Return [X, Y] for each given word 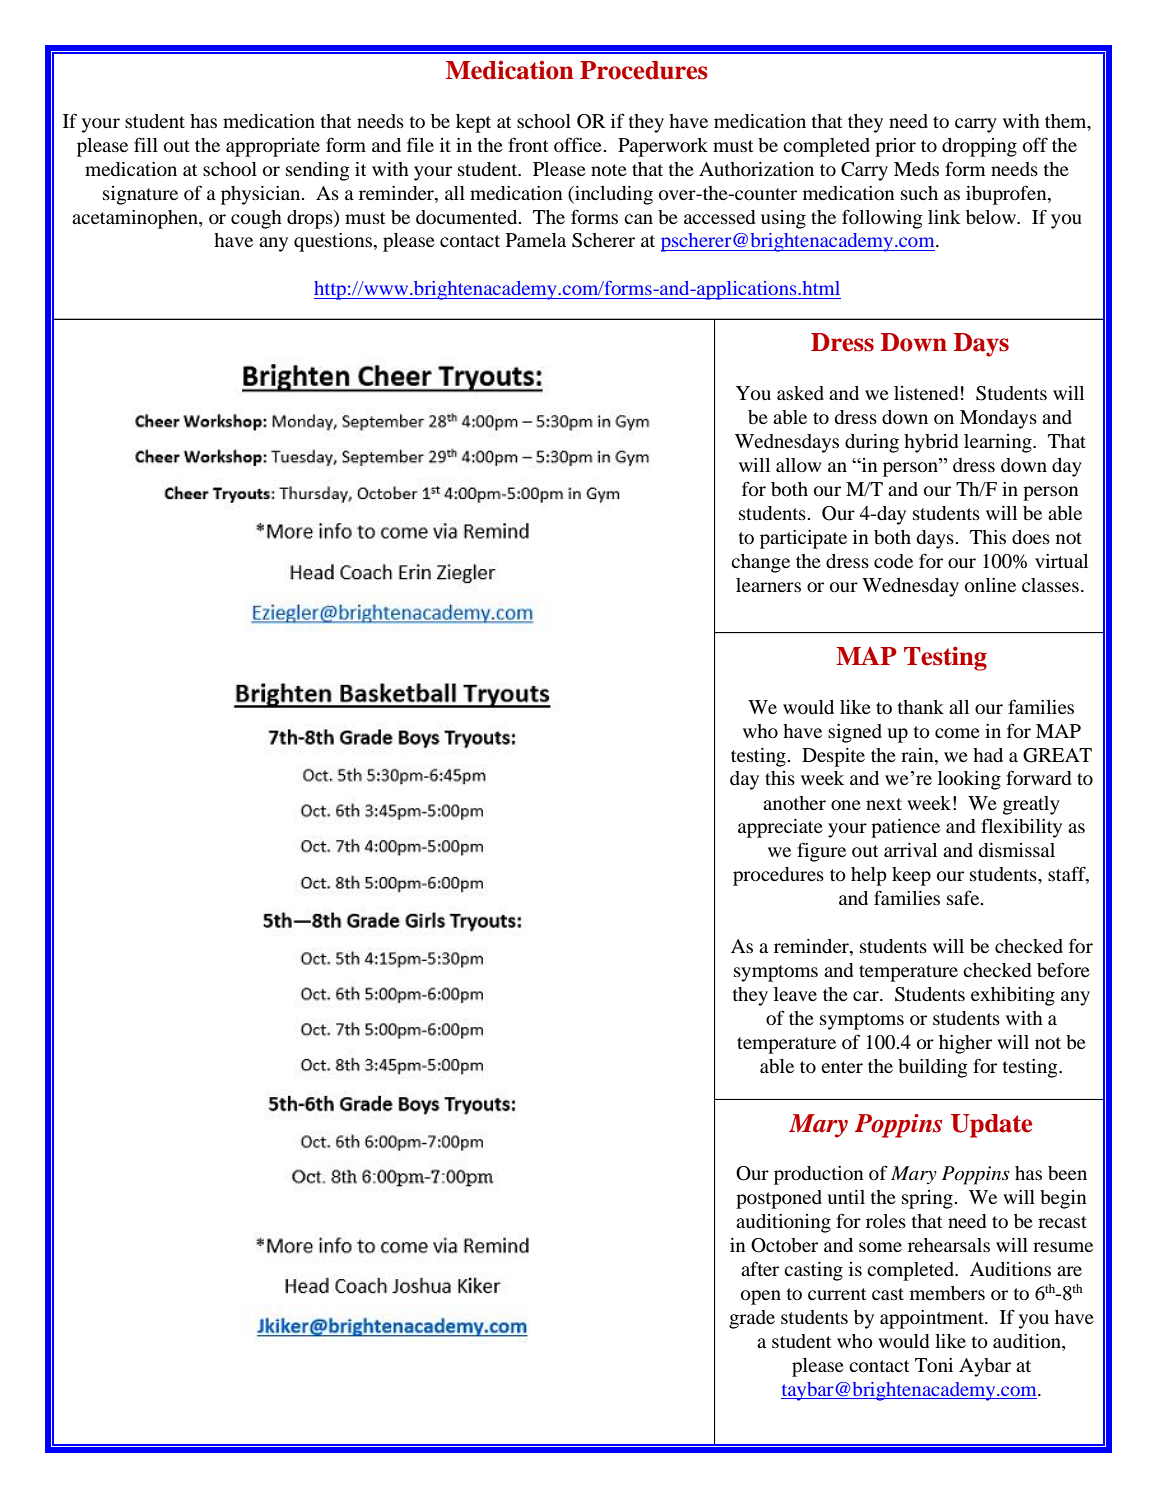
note [609, 170]
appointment [933, 1319]
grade [752, 1319]
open [761, 1297]
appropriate [273, 147]
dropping [979, 147]
